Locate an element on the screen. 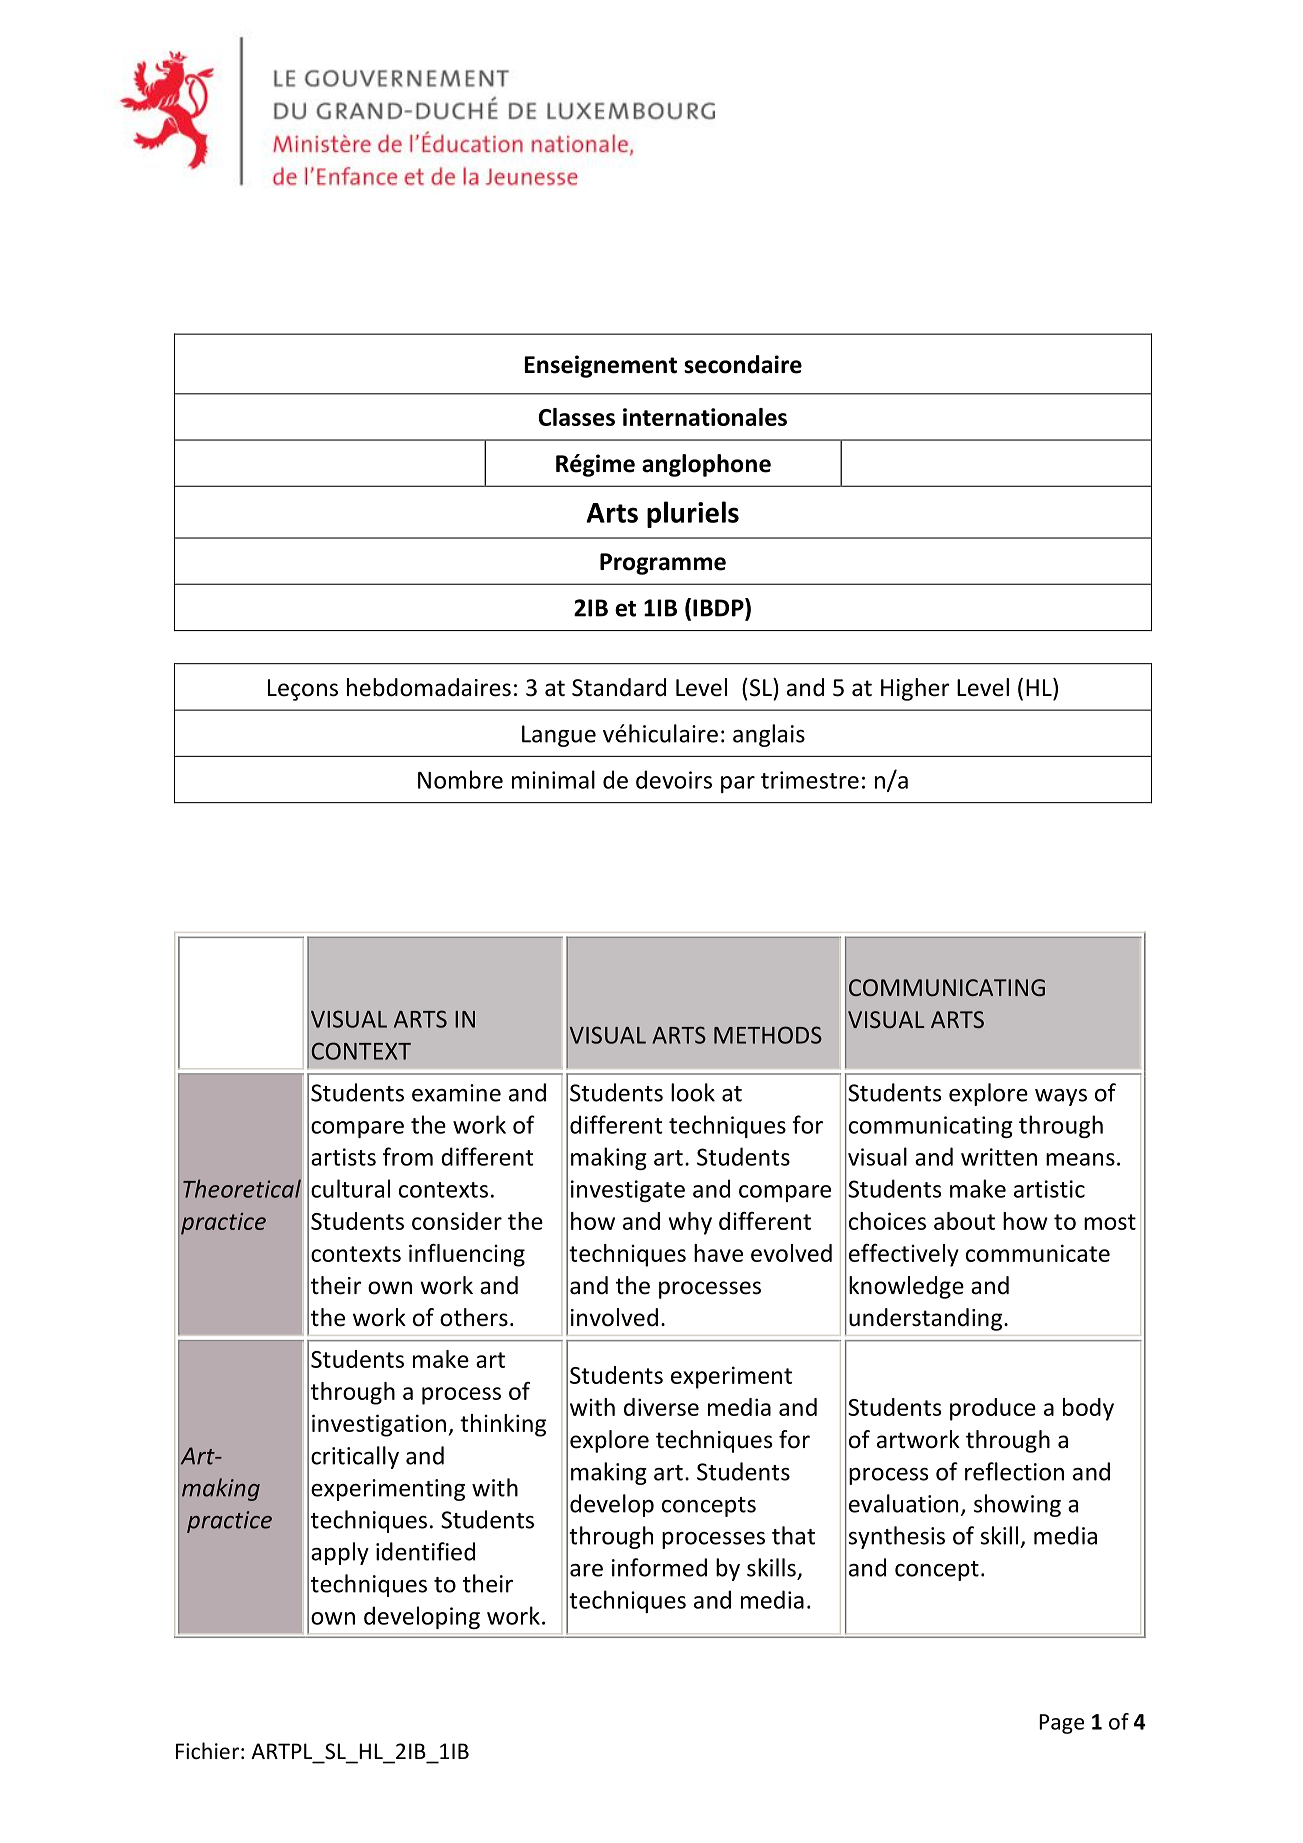  Fichier is located at coordinates (207, 1751).
